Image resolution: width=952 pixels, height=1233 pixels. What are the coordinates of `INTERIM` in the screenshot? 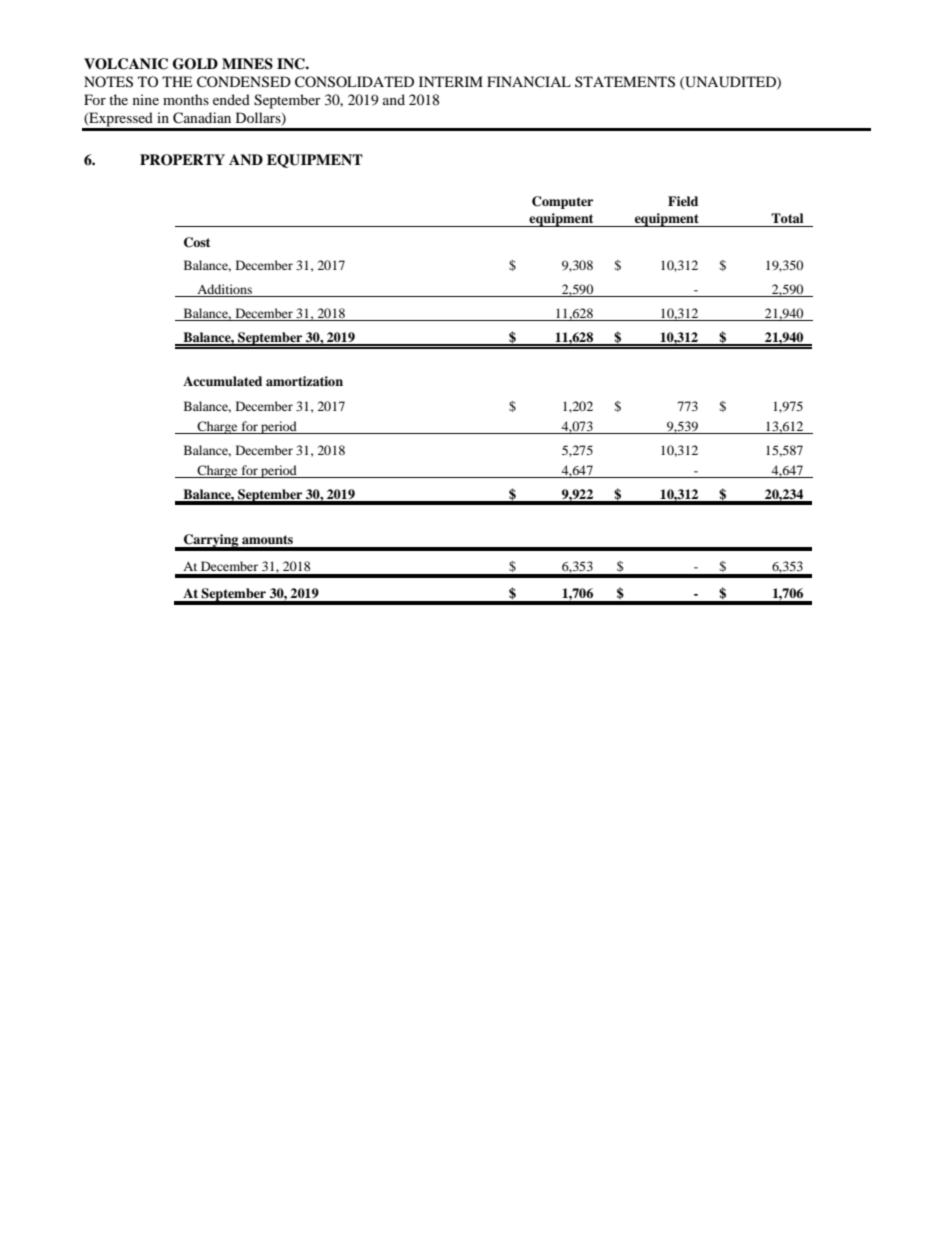 It's located at (451, 81).
